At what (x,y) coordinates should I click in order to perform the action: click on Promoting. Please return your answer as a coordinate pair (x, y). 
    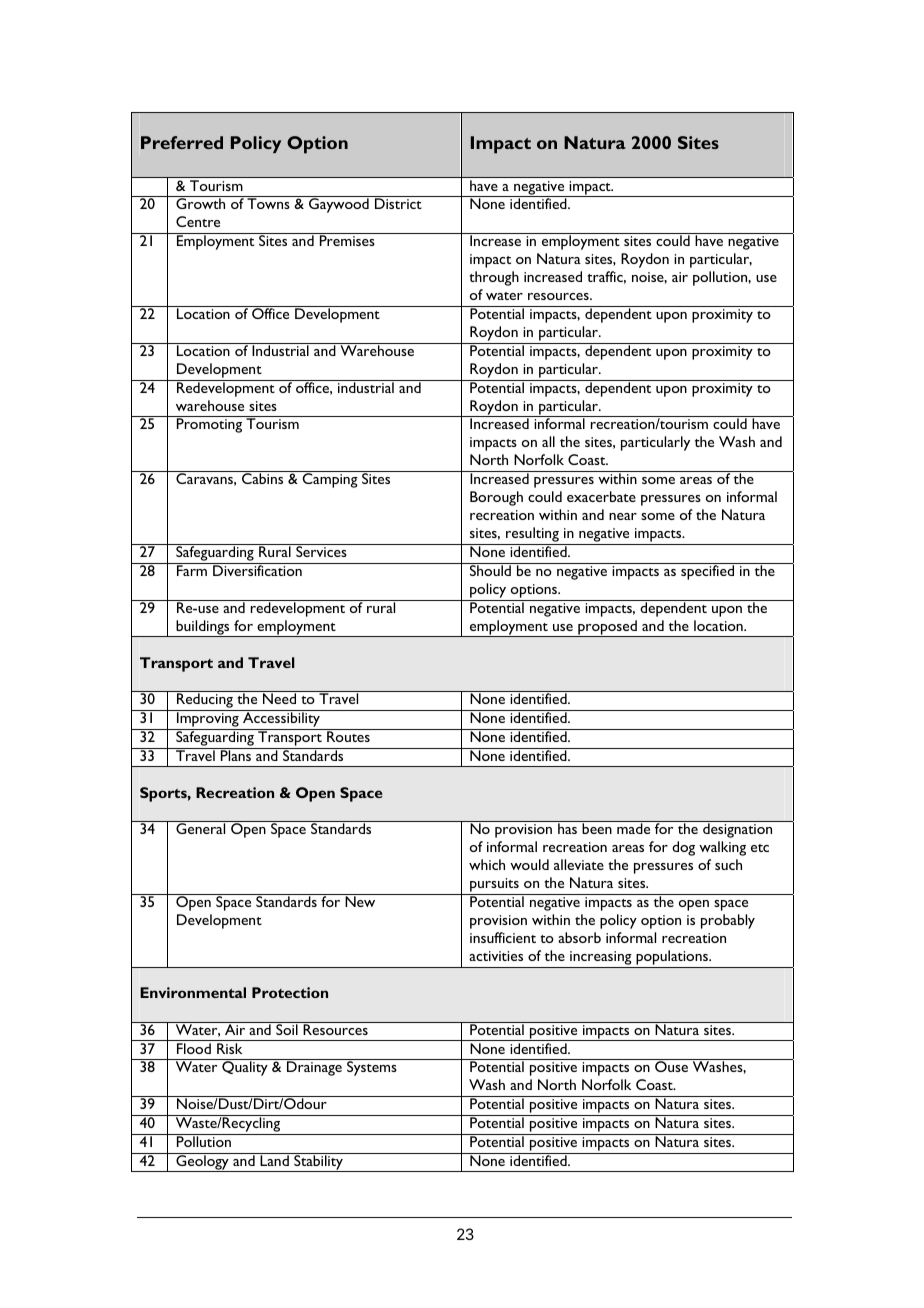
    Looking at the image, I should click on (209, 425).
